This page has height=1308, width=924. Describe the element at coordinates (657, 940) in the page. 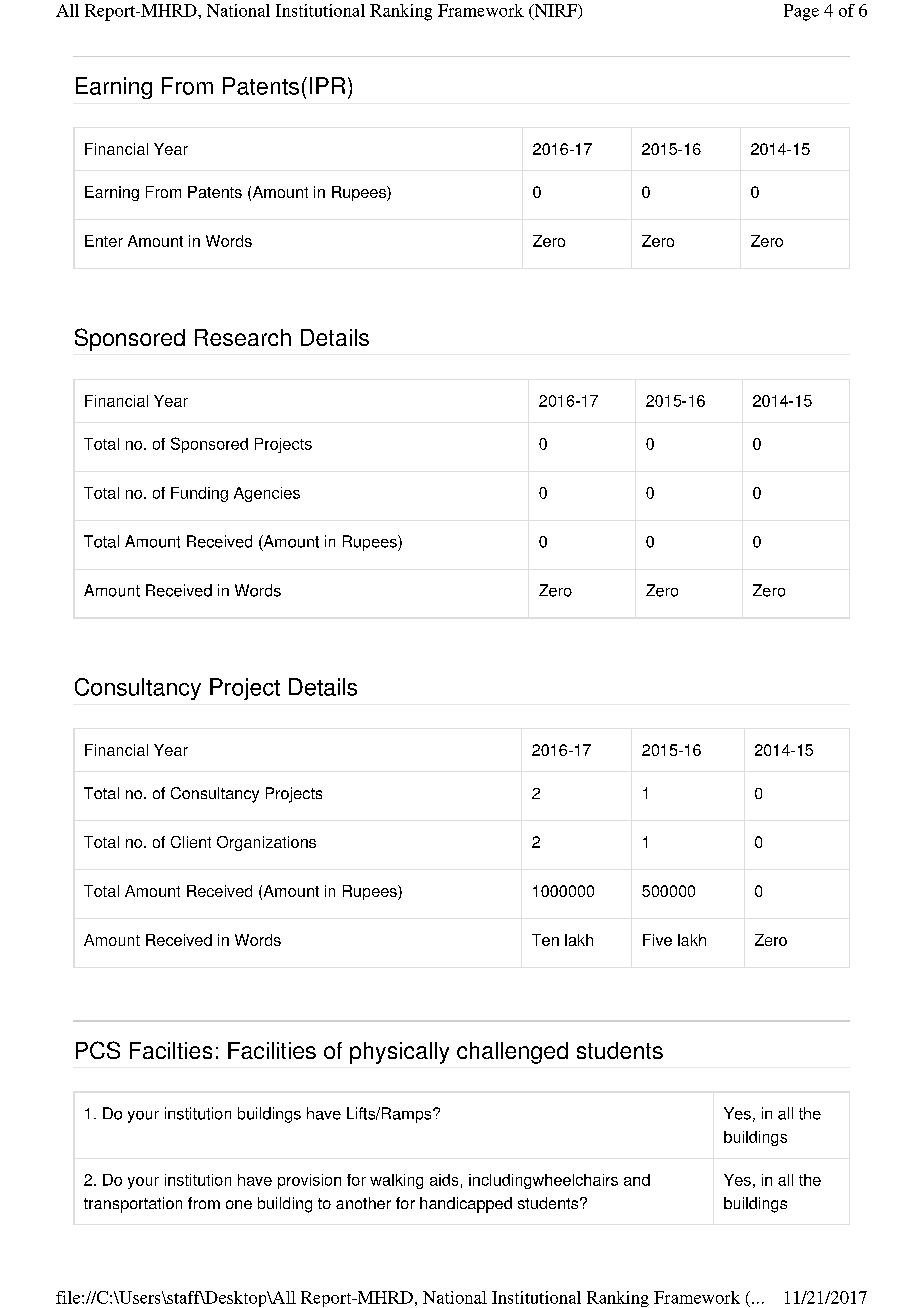

I see `Five` at that location.
